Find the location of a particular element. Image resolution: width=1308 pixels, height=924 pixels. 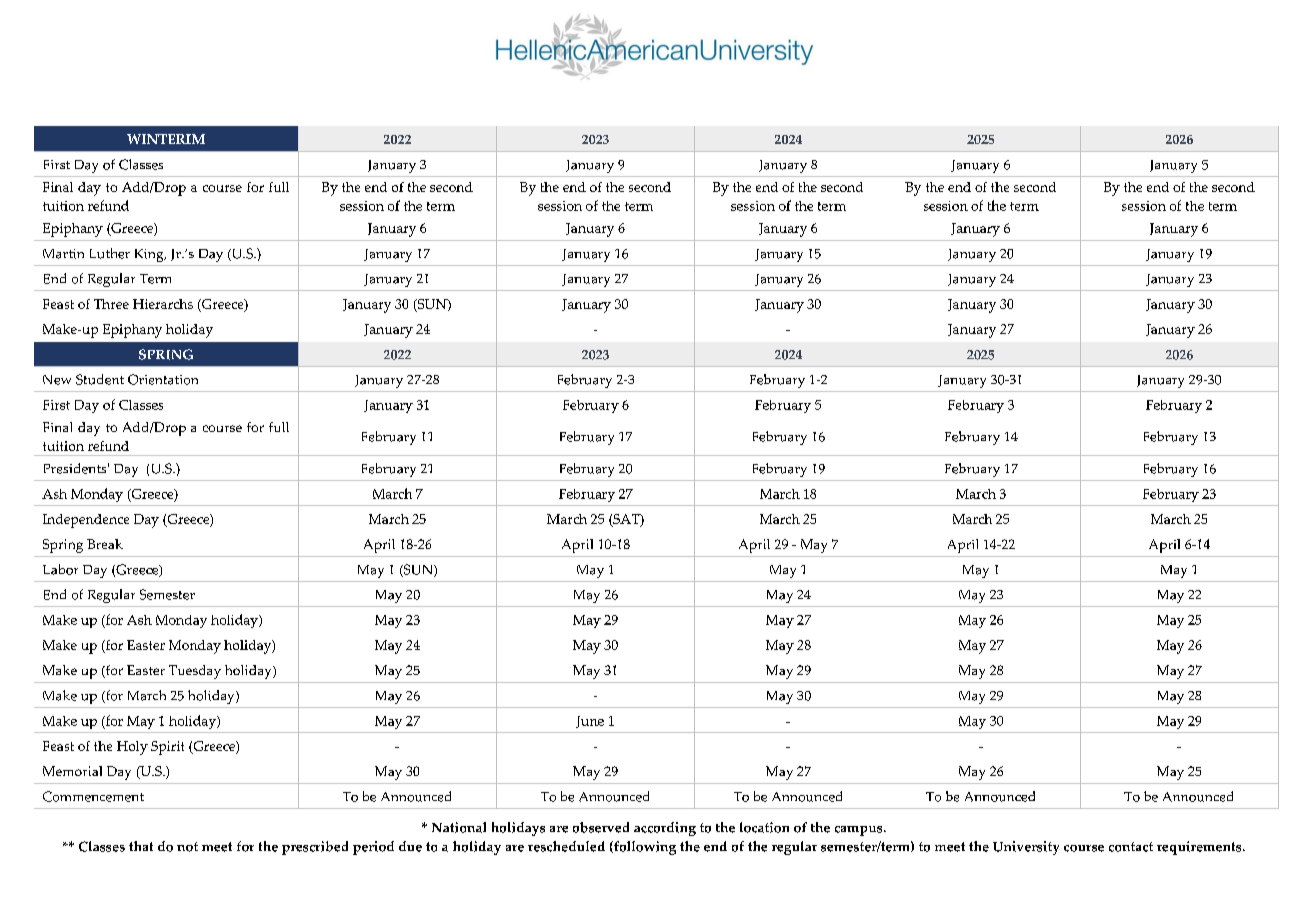

King is located at coordinates (150, 255).
